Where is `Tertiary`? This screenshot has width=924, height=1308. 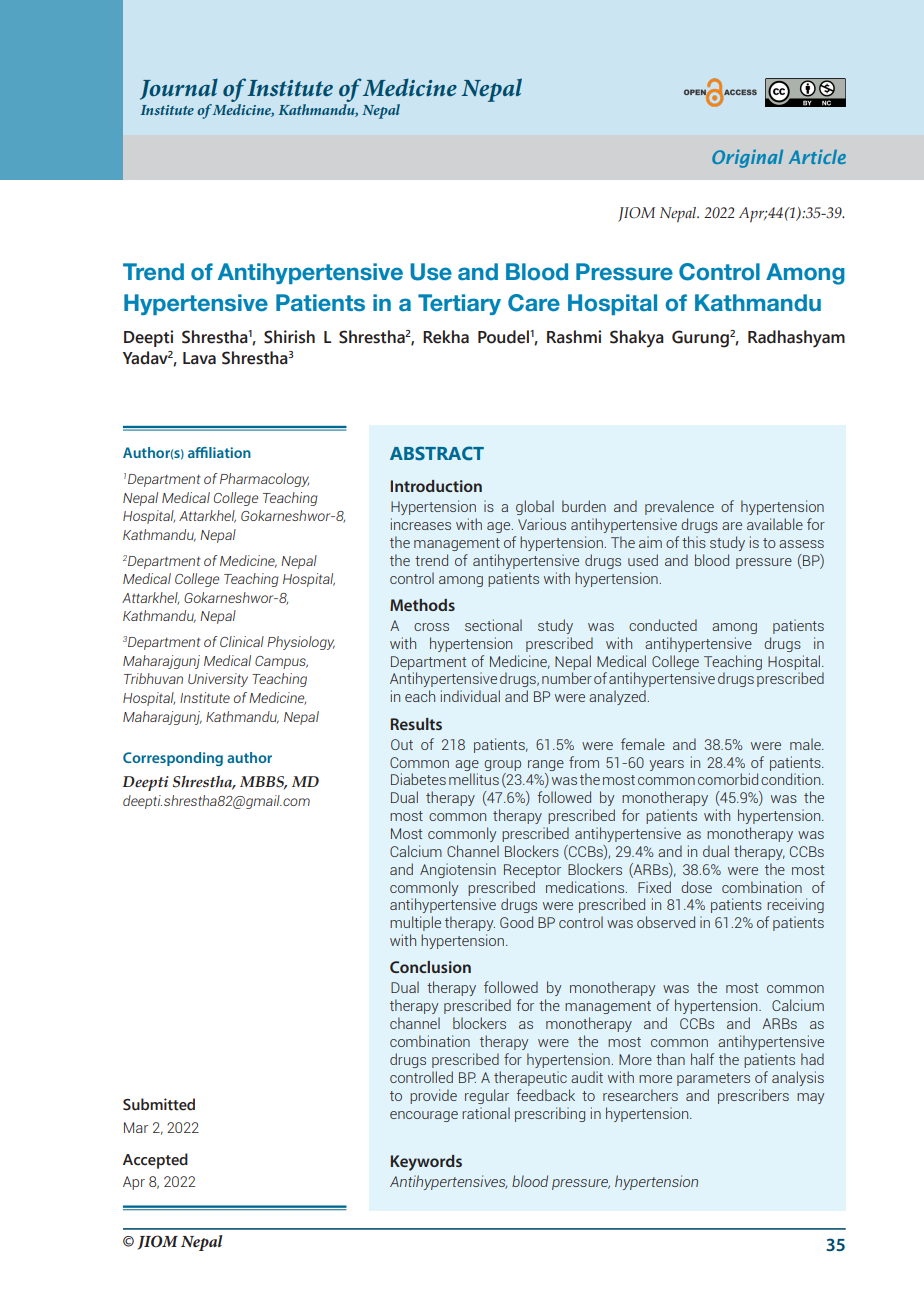 Tertiary is located at coordinates (459, 304).
